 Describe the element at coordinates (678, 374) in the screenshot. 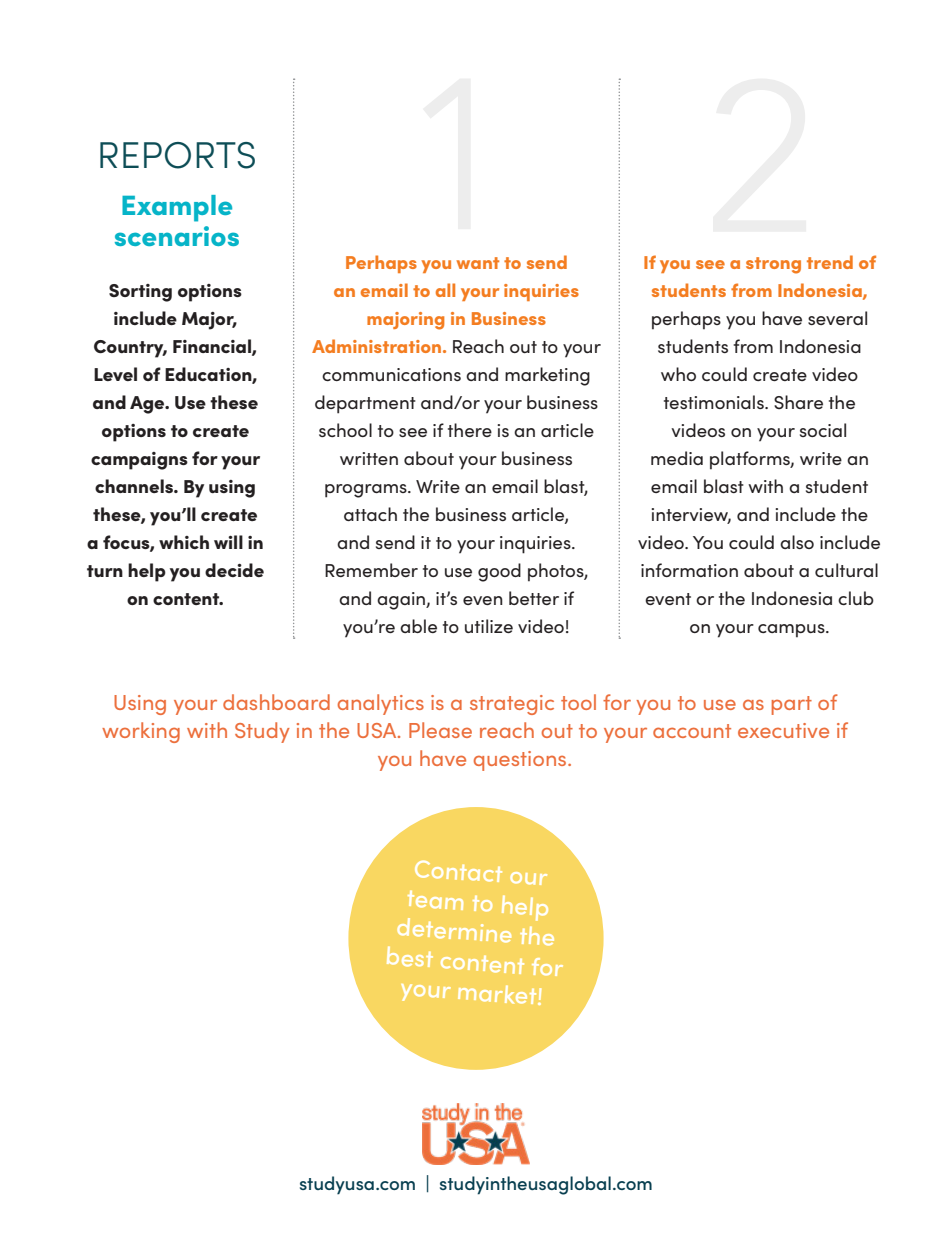

I see `who` at that location.
